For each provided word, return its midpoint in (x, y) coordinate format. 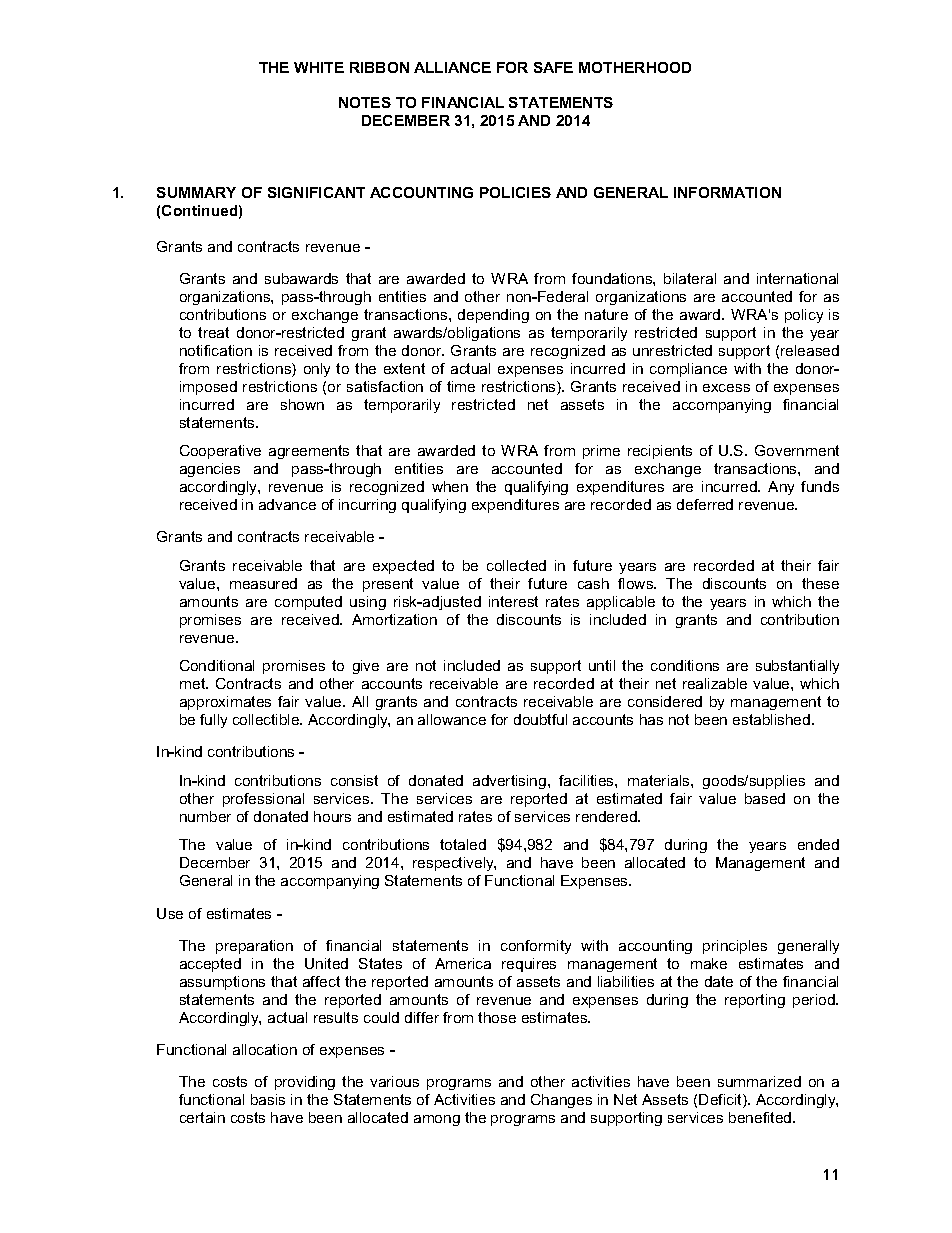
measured (263, 583)
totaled (463, 844)
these (820, 583)
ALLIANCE (452, 67)
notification (216, 350)
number (205, 816)
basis (268, 1099)
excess (726, 388)
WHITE (319, 67)
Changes (561, 1101)
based (765, 798)
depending (493, 316)
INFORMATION (727, 192)
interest (513, 601)
